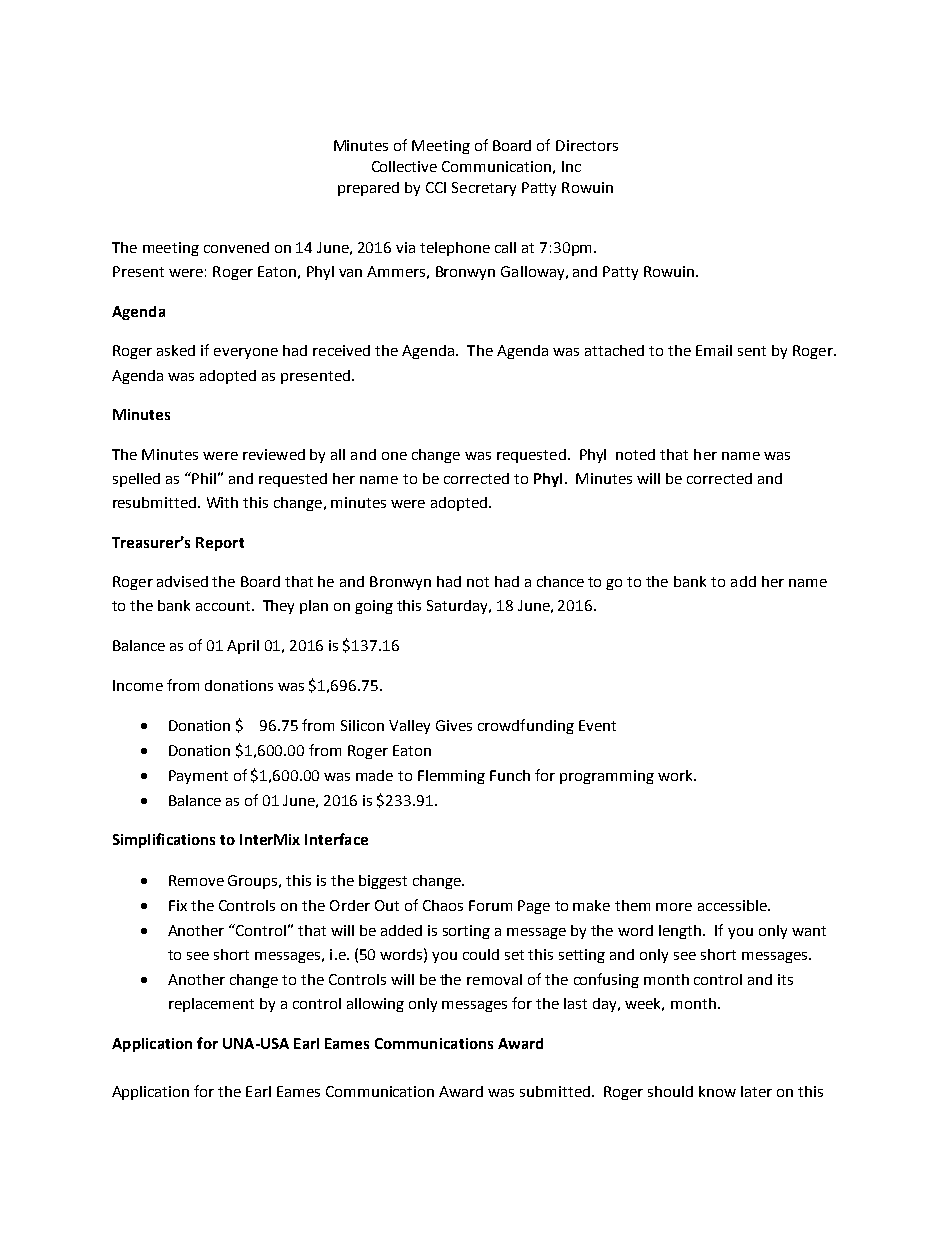  Describe the element at coordinates (484, 189) in the screenshot. I see `Secretary` at that location.
